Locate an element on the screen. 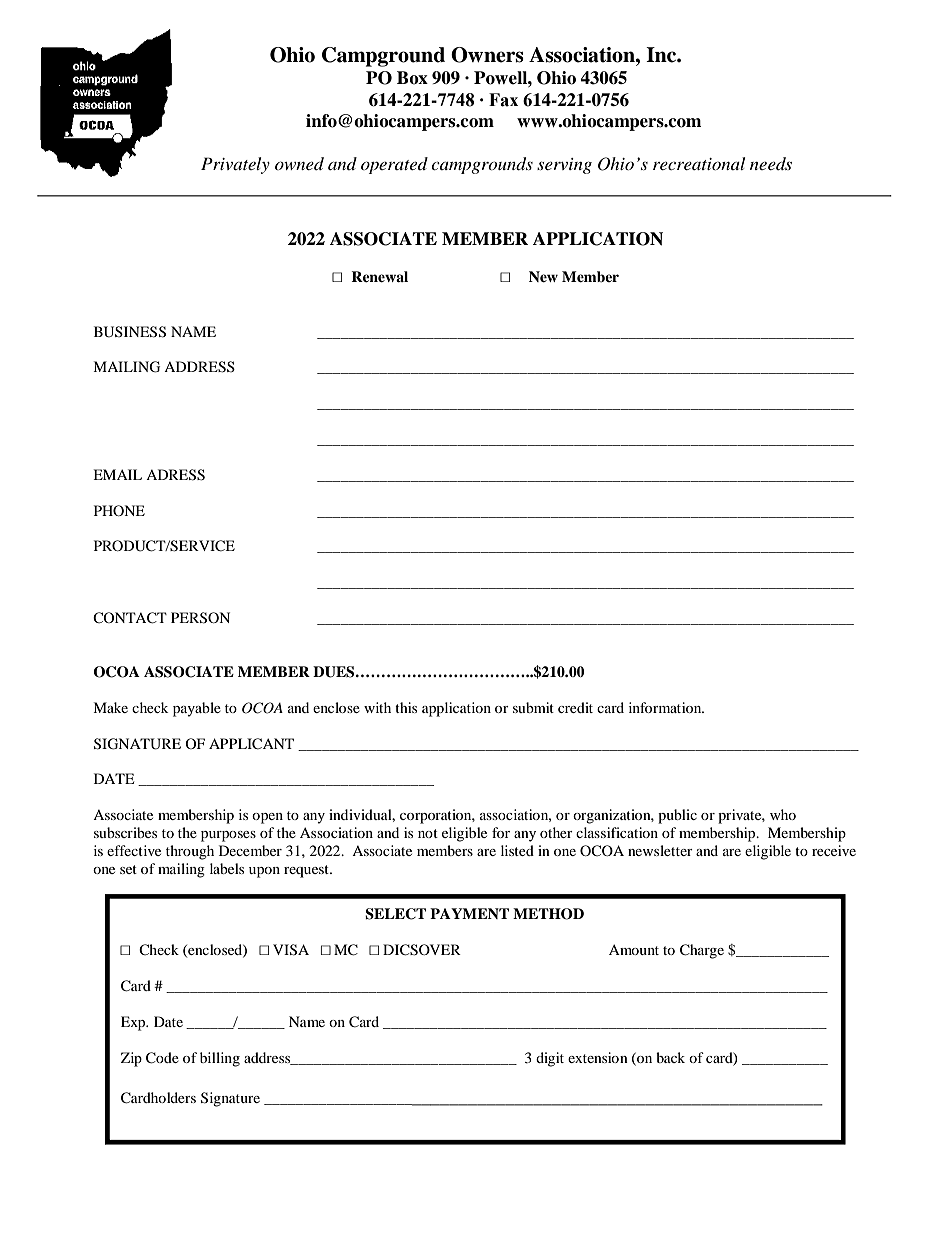 This screenshot has height=1233, width=952. through is located at coordinates (190, 852).
